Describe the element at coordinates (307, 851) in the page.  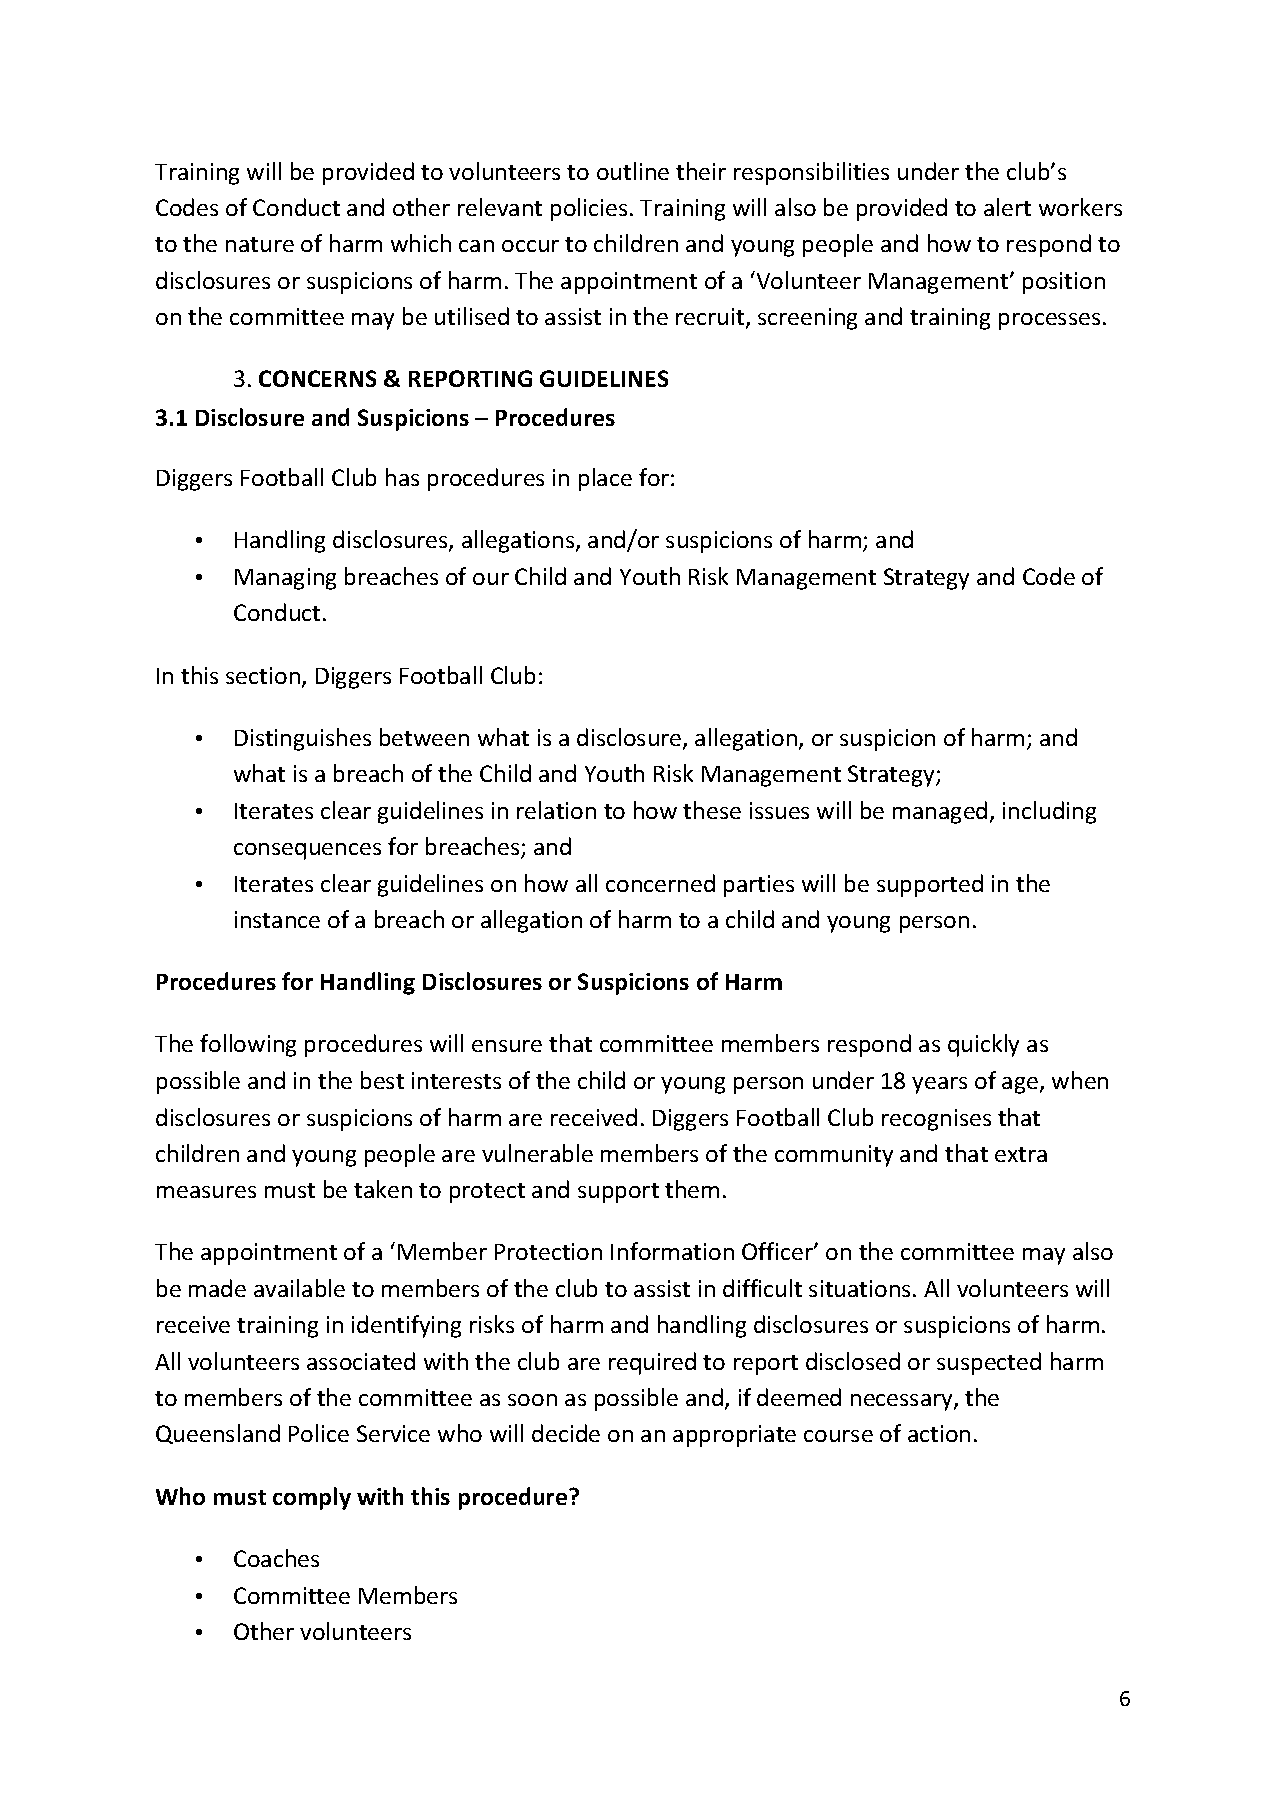
I see `consequences` at that location.
